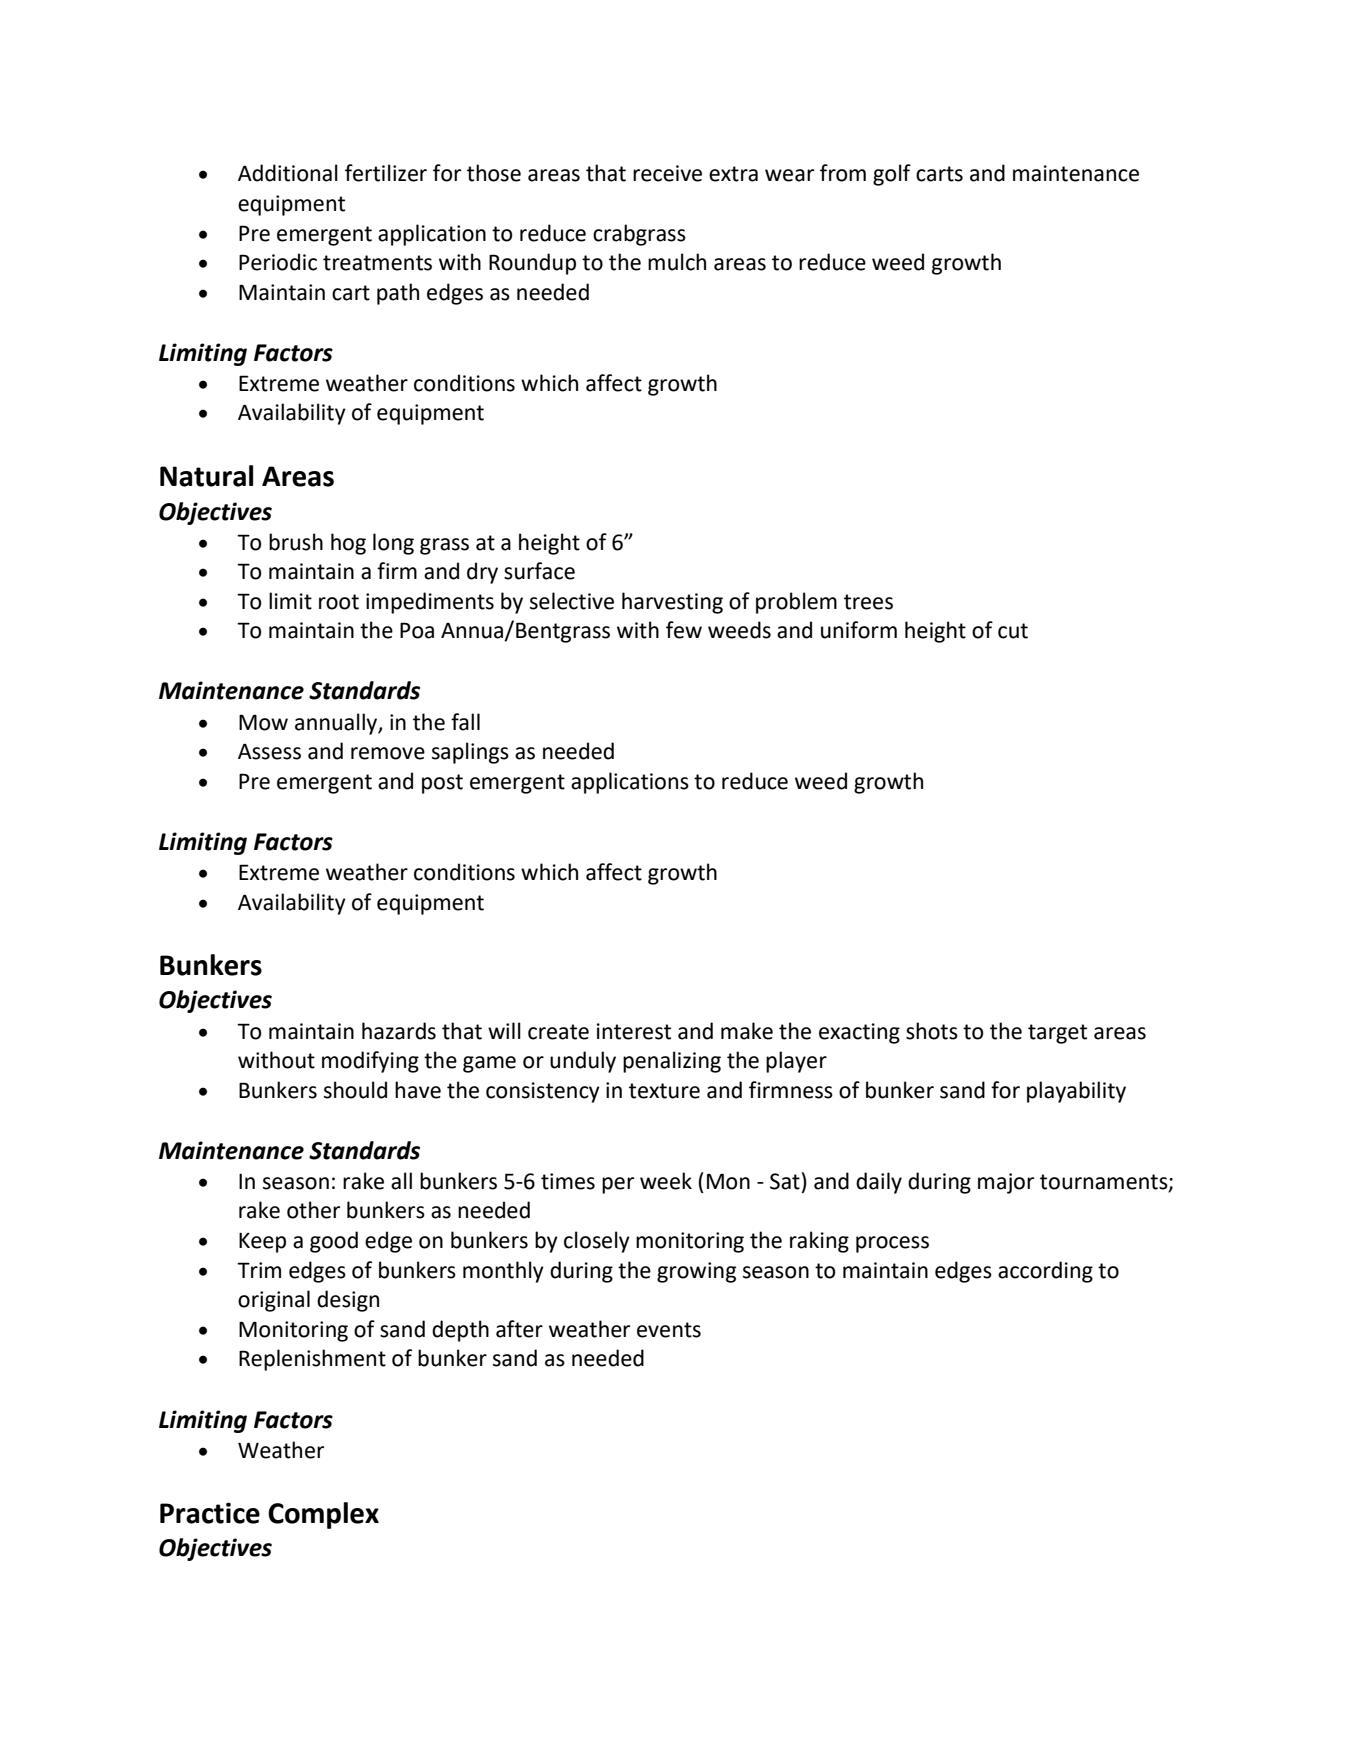 The image size is (1347, 1743). I want to click on shots, so click(932, 1031).
